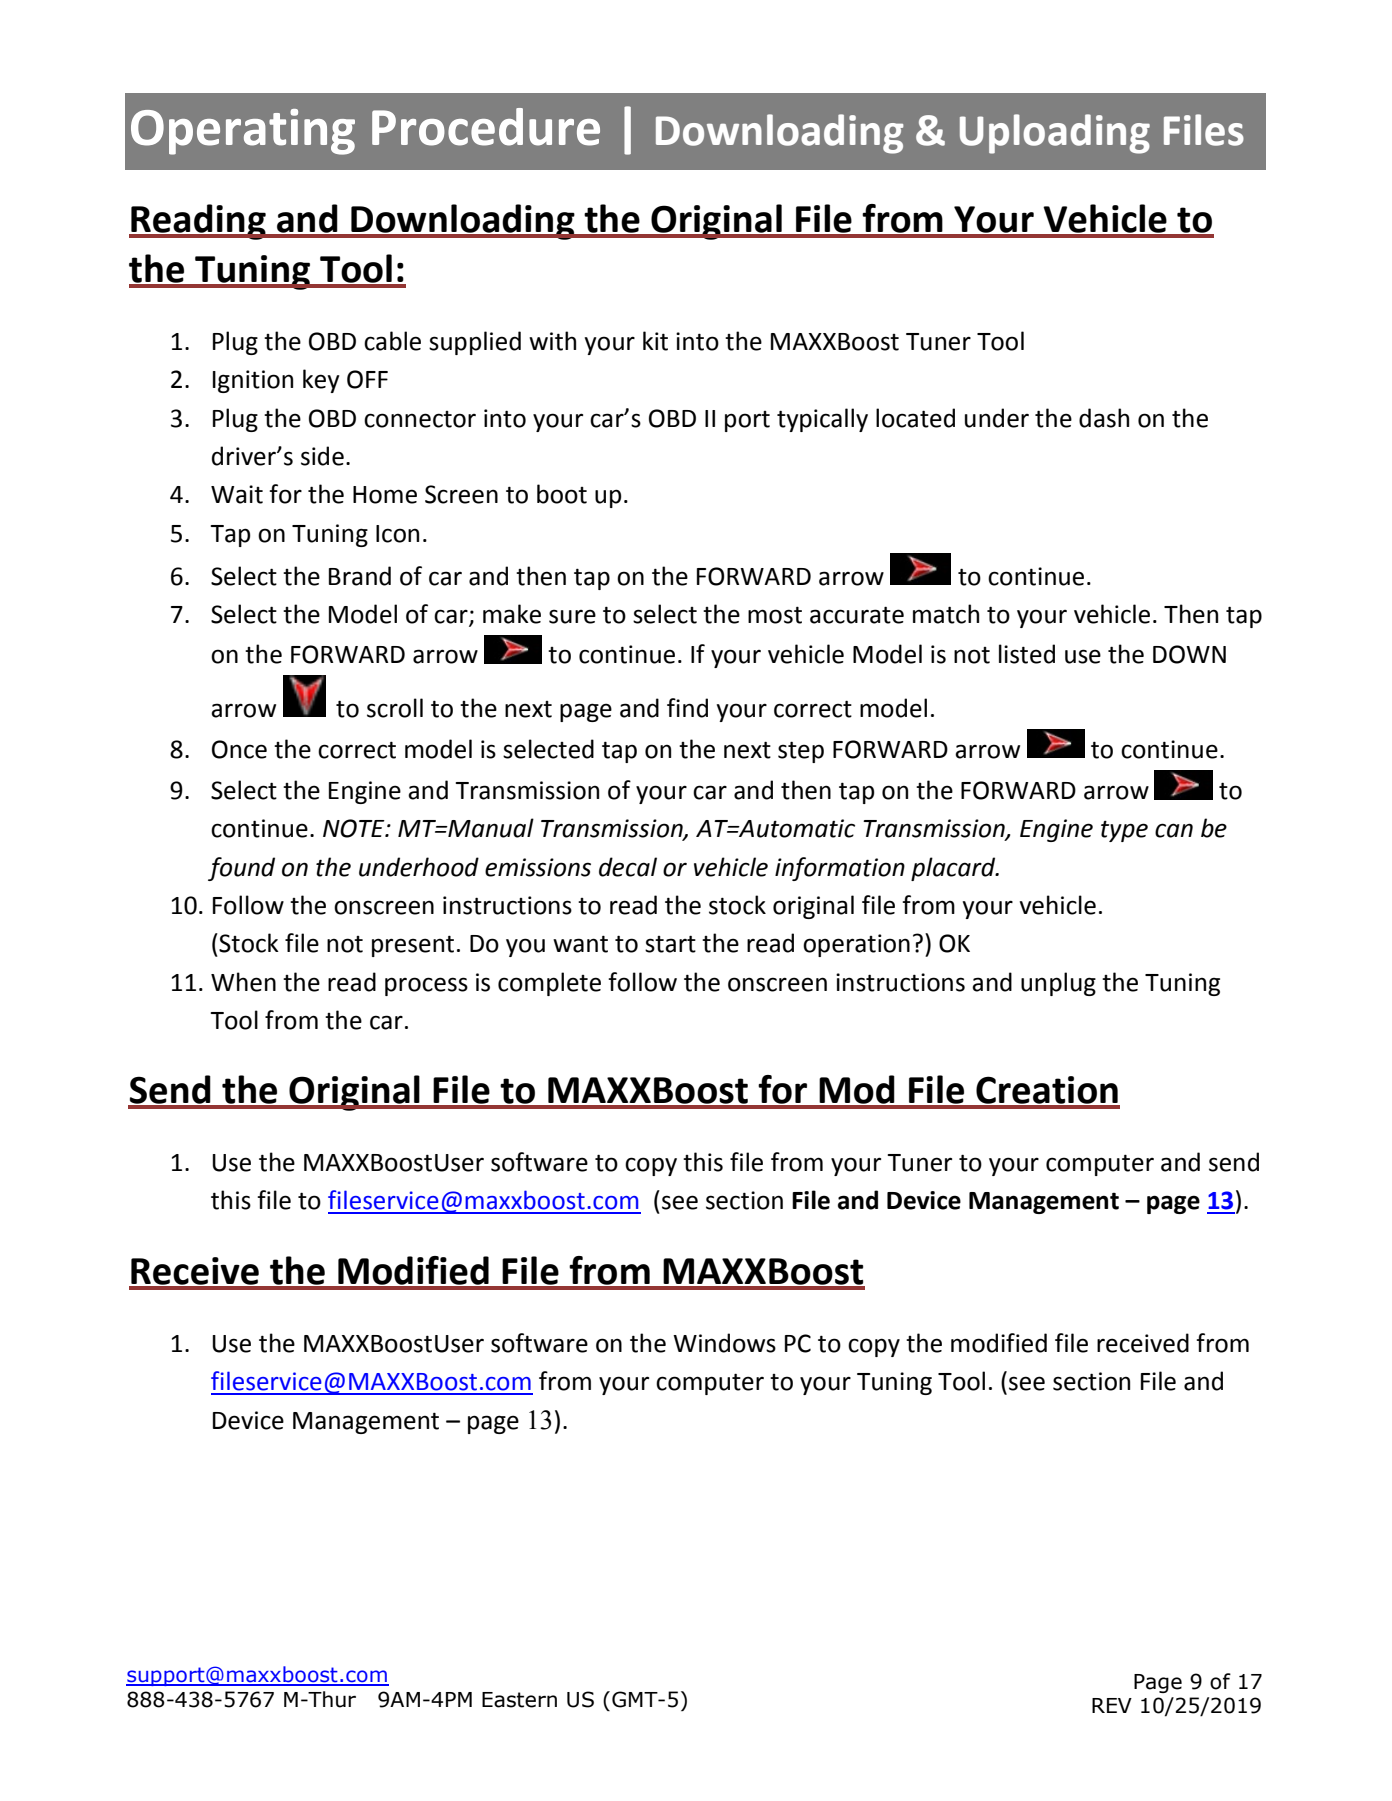 The image size is (1392, 1801). Describe the element at coordinates (243, 132) in the page. I see `Operating` at that location.
